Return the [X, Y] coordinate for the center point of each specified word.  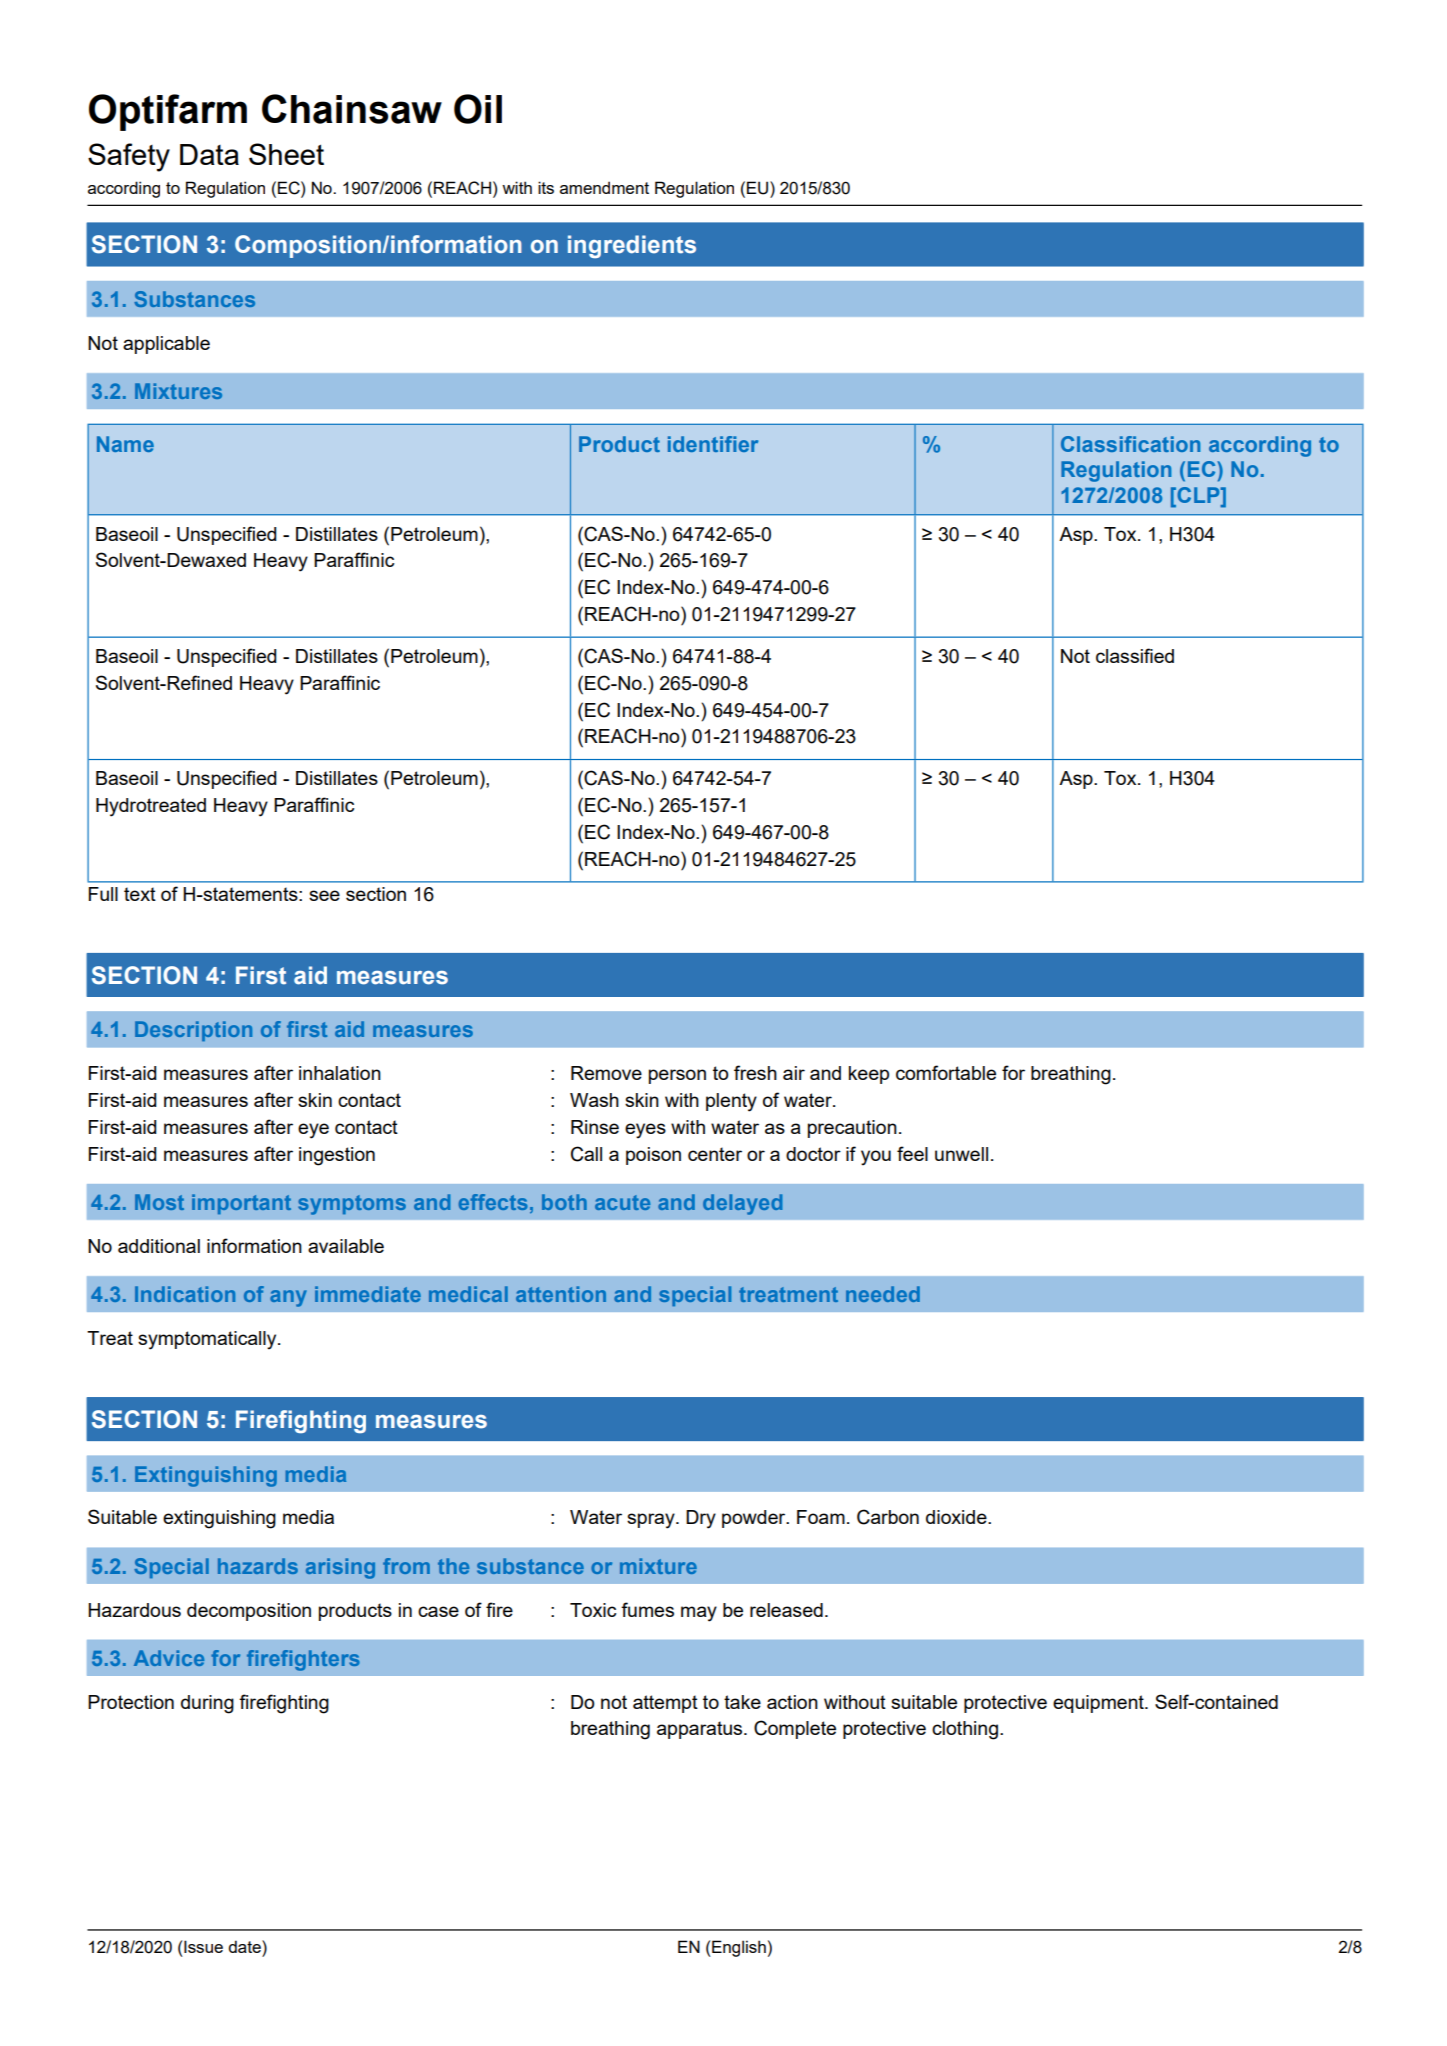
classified [1135, 655]
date [245, 1946]
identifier [713, 444]
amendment [604, 187]
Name [125, 444]
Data [209, 154]
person [677, 1076]
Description [193, 1031]
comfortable [946, 1072]
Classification [1130, 444]
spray [652, 1521]
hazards [258, 1566]
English [738, 1948]
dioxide [957, 1517]
